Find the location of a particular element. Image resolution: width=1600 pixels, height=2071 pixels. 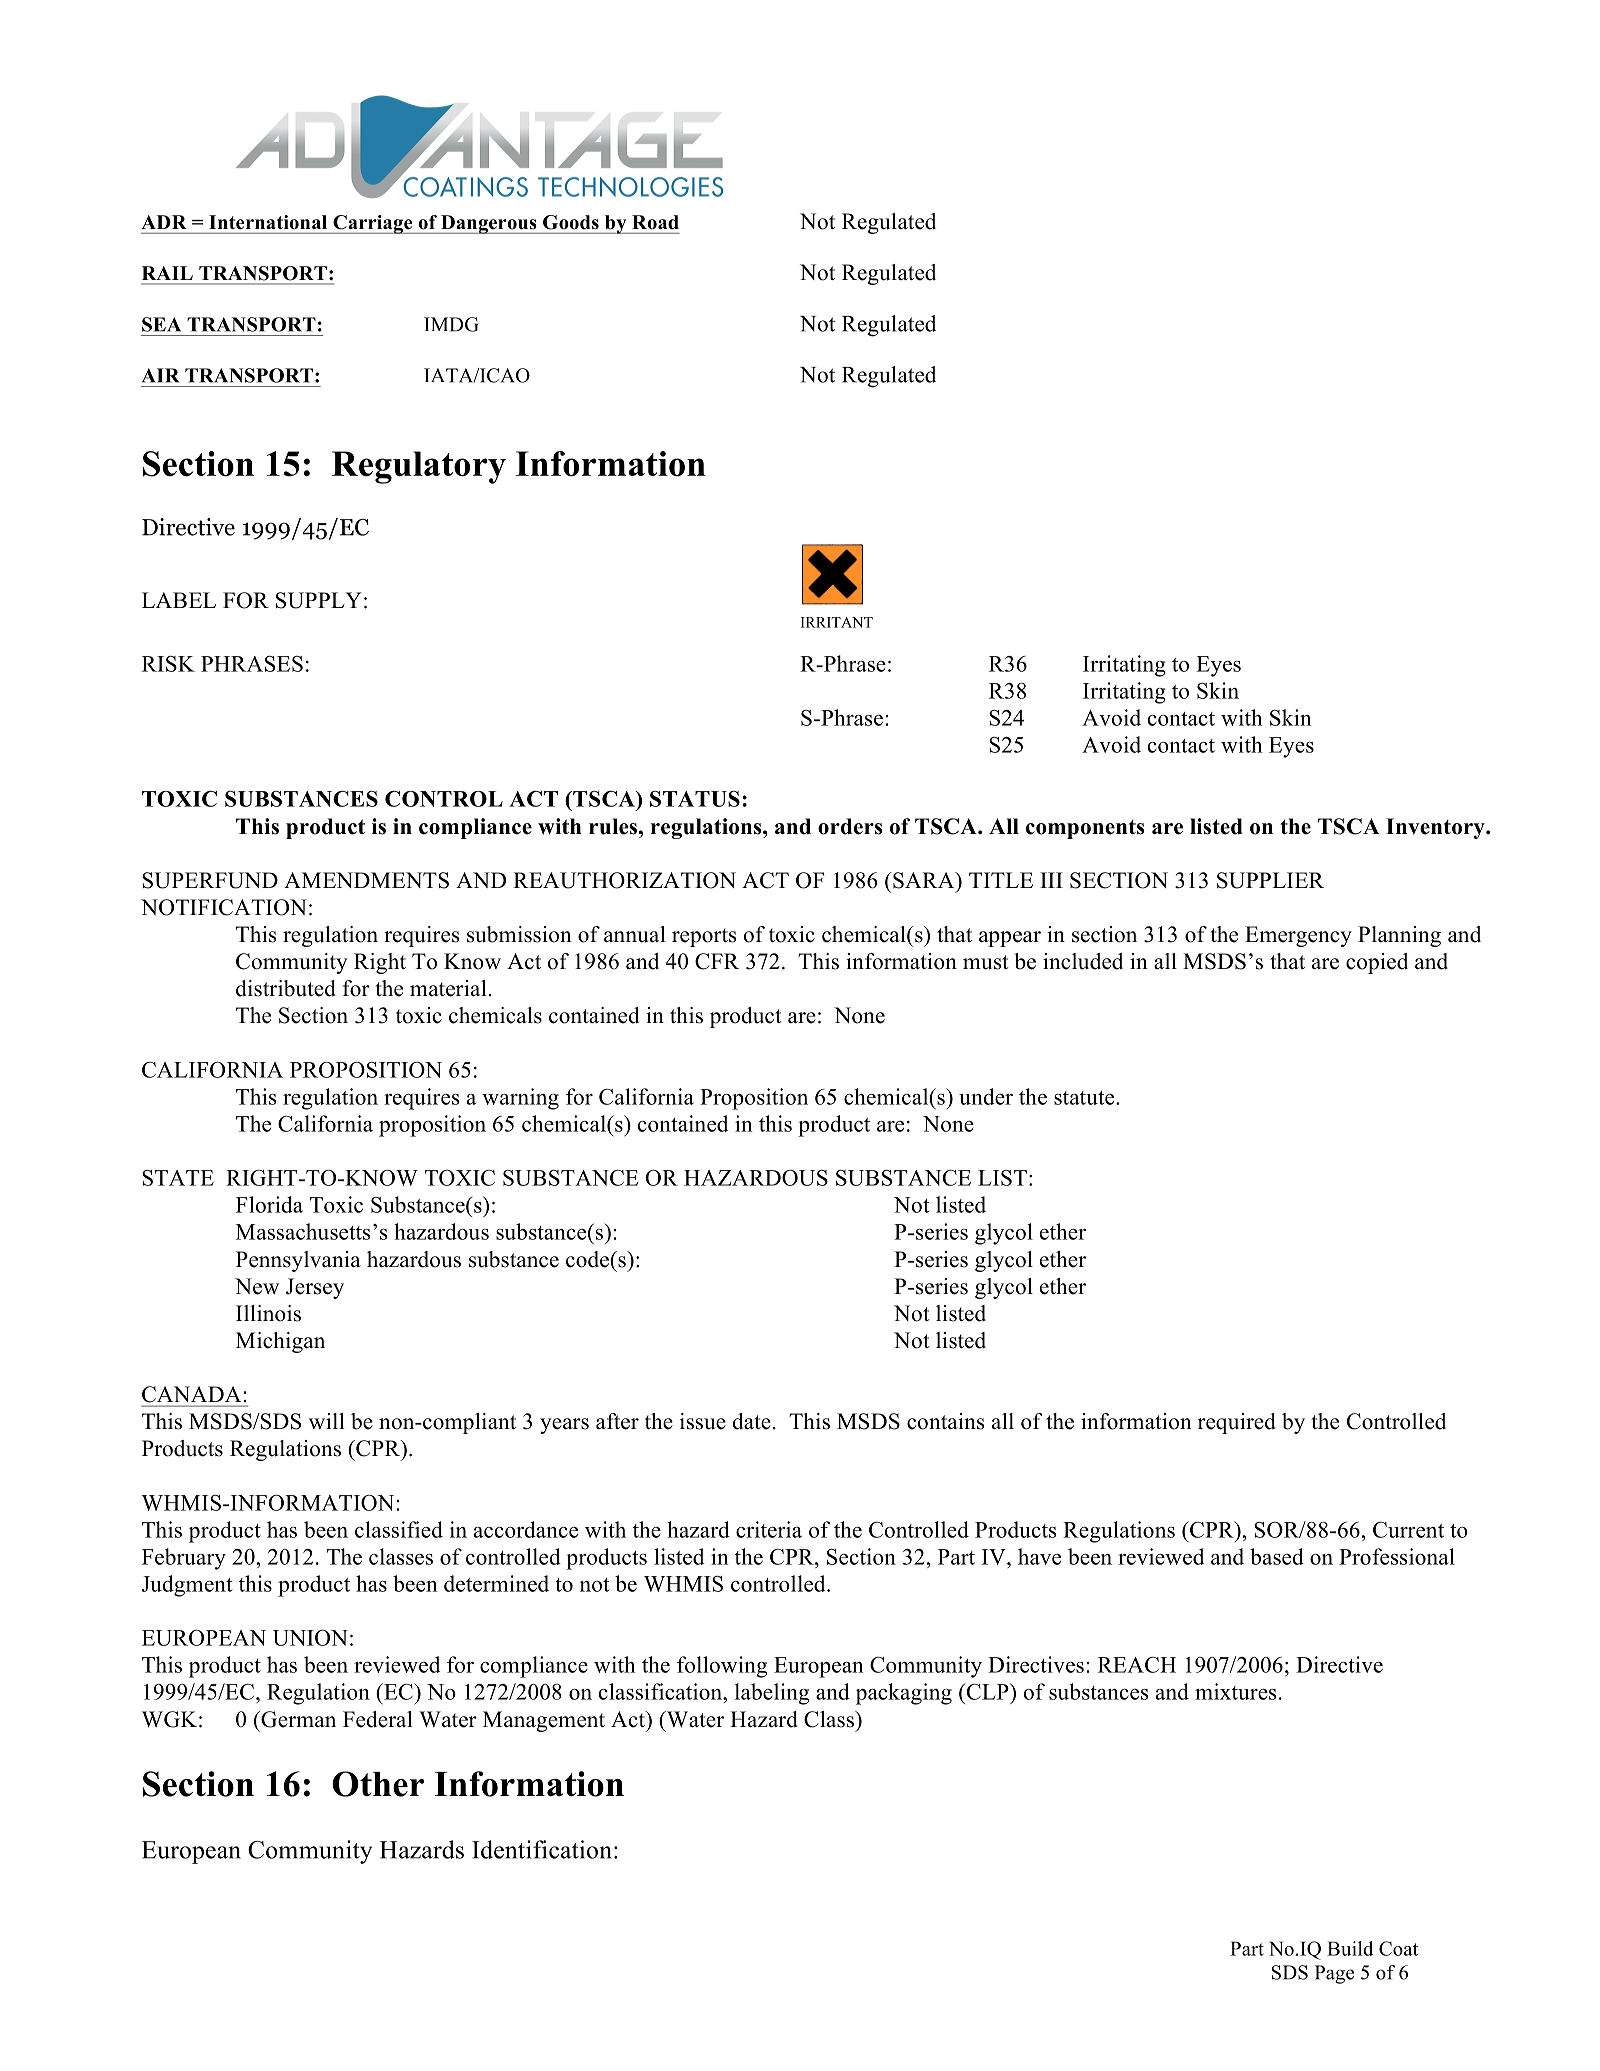

STATUS is located at coordinates (695, 798).
